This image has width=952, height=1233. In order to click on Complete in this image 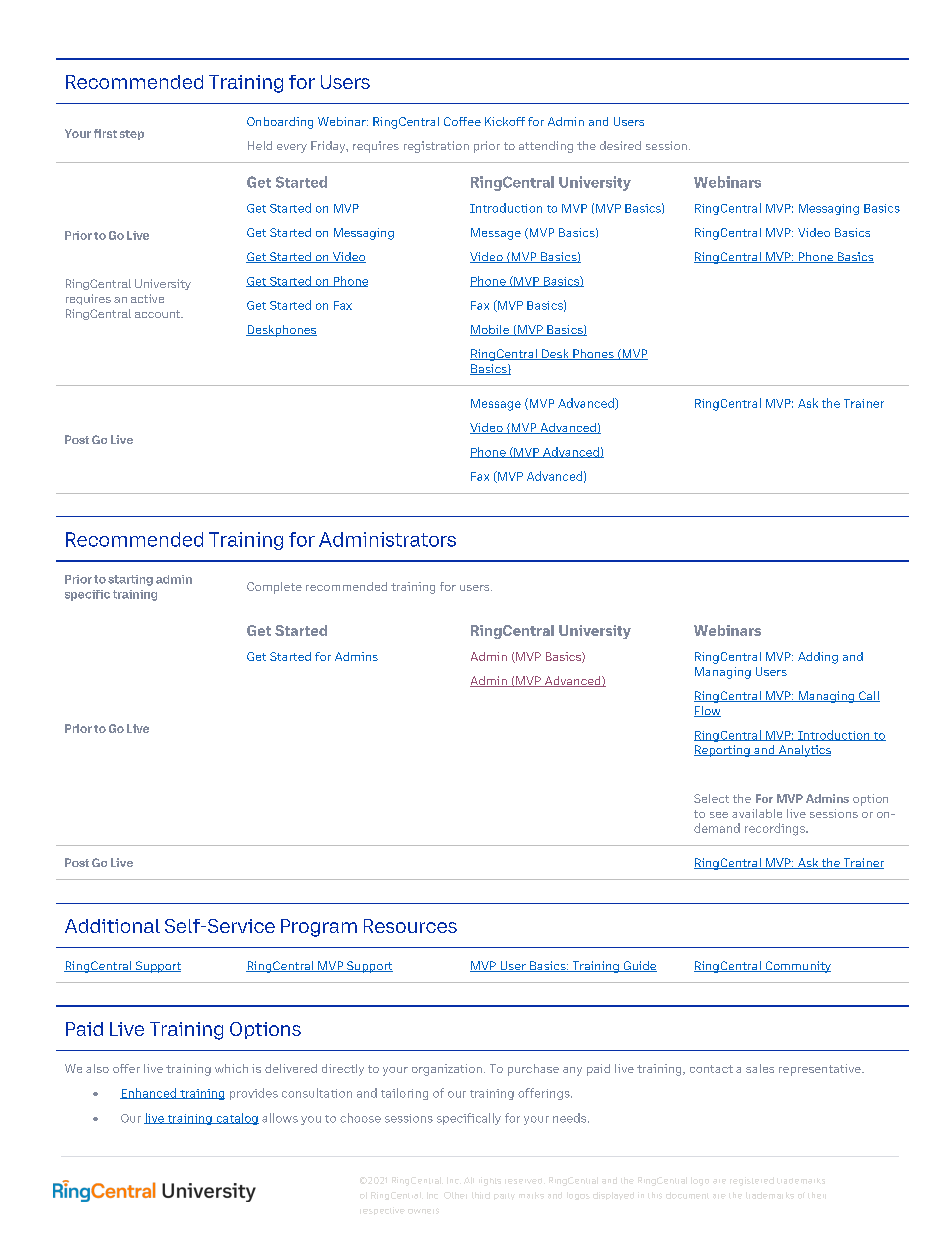, I will do `click(274, 588)`.
